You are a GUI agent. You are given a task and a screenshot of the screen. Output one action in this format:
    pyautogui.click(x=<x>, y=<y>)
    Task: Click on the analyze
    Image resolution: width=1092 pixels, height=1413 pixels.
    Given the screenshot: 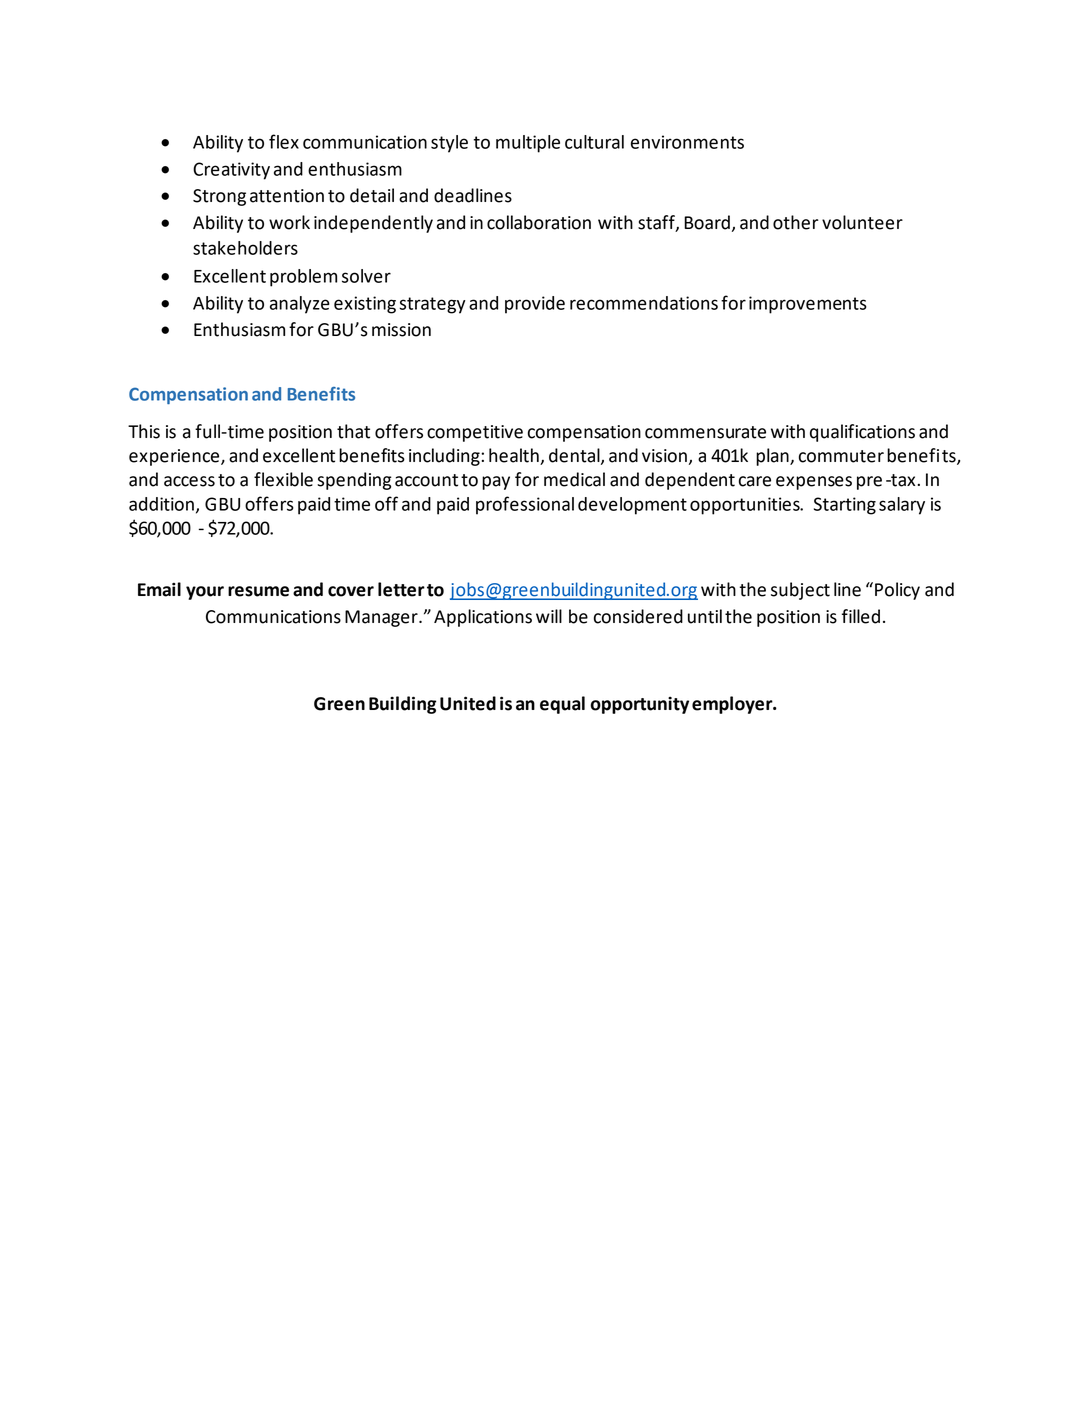 What is the action you would take?
    pyautogui.click(x=300, y=305)
